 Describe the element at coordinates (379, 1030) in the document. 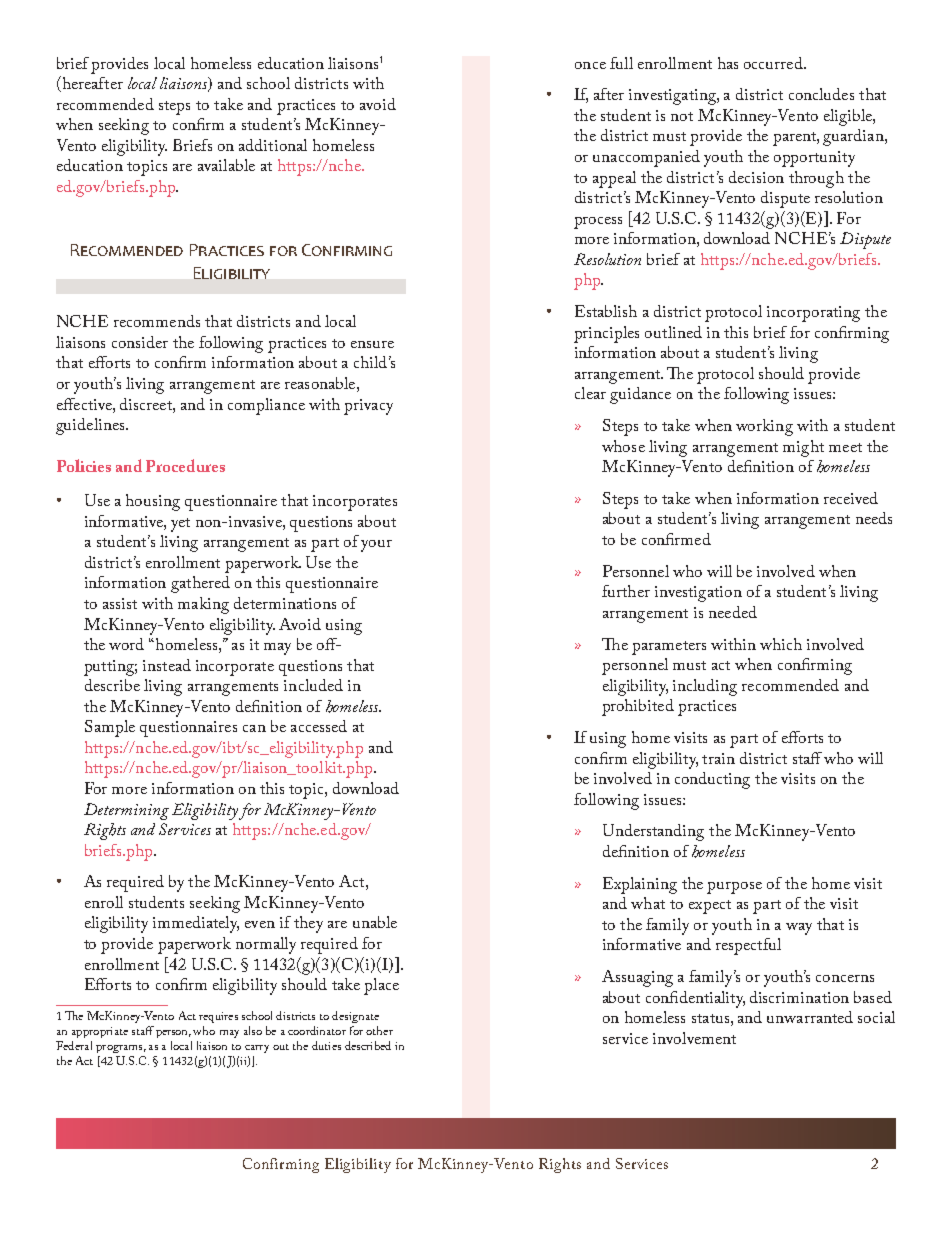

I see `other` at that location.
